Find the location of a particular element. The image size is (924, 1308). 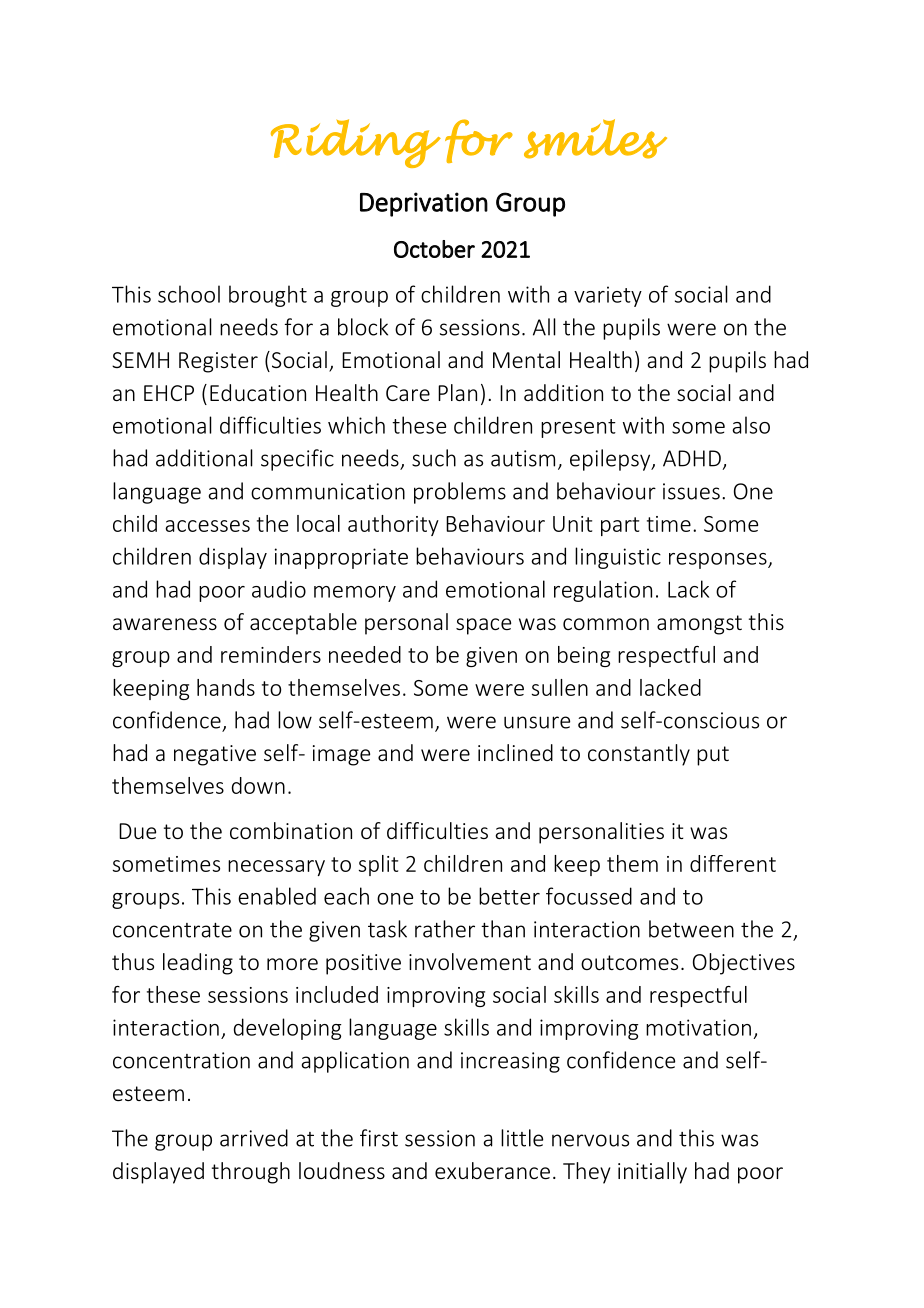

October is located at coordinates (434, 249).
